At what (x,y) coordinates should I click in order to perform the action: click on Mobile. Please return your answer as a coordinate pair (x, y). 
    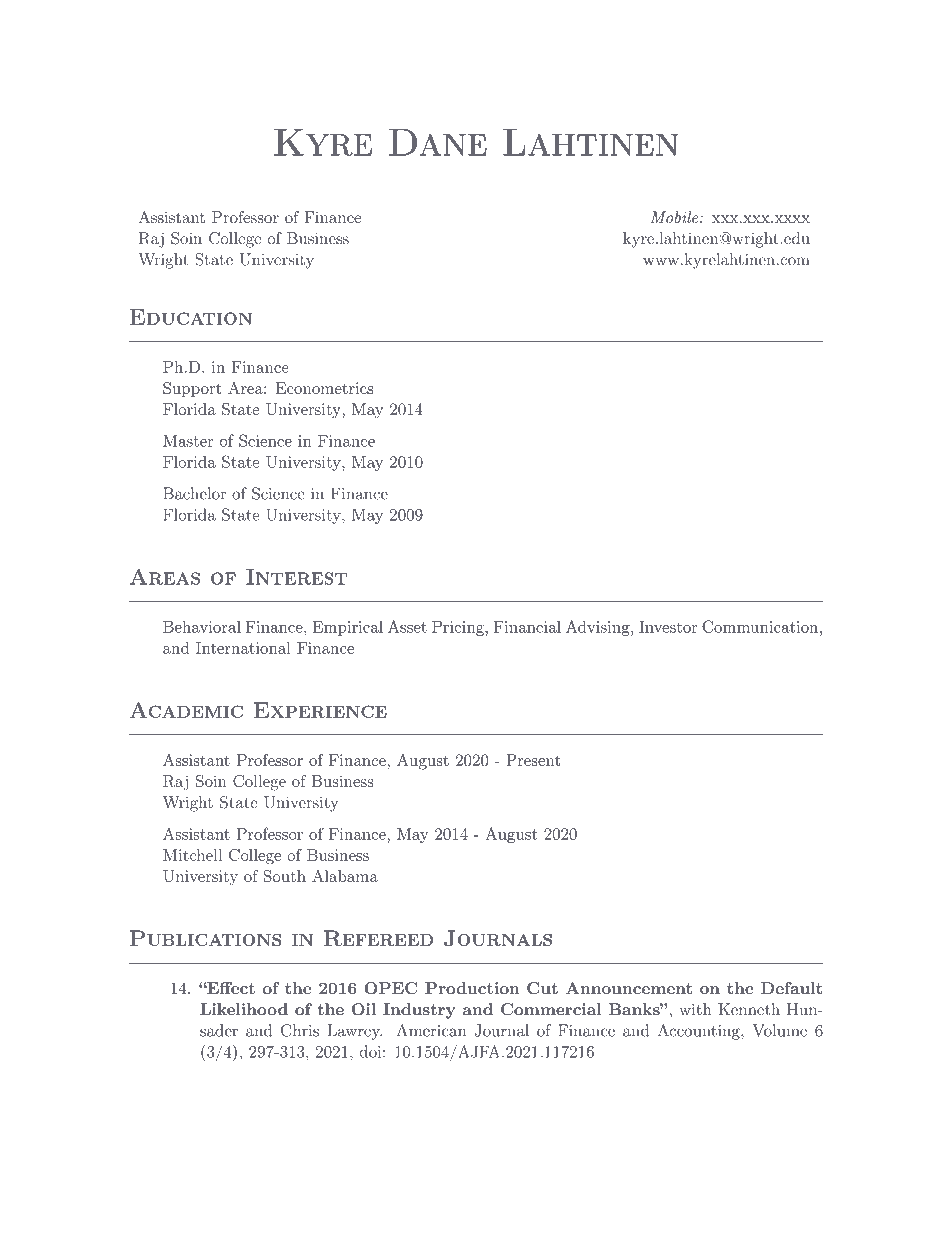
    Looking at the image, I should click on (676, 217).
